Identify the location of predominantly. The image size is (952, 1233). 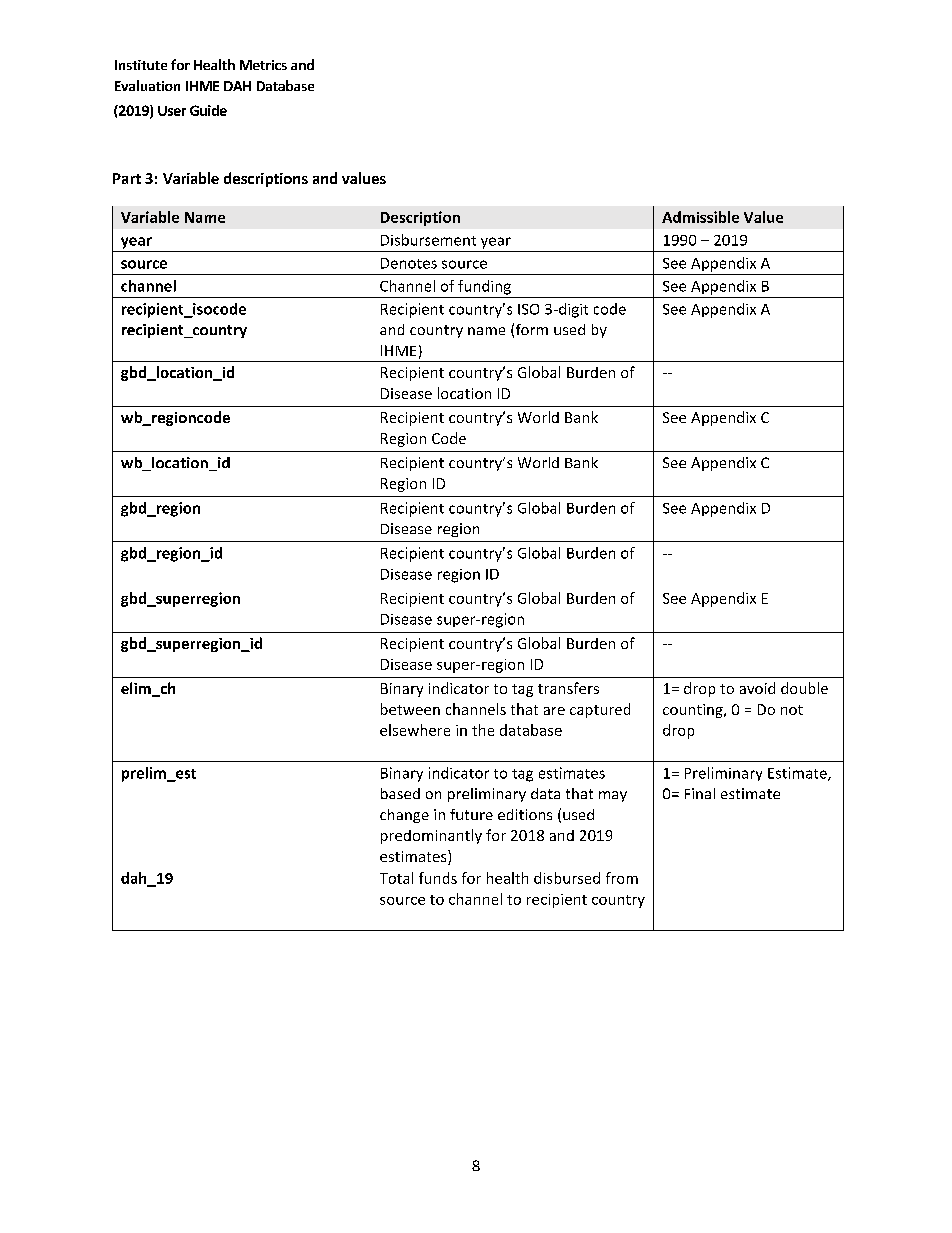
(431, 836).
